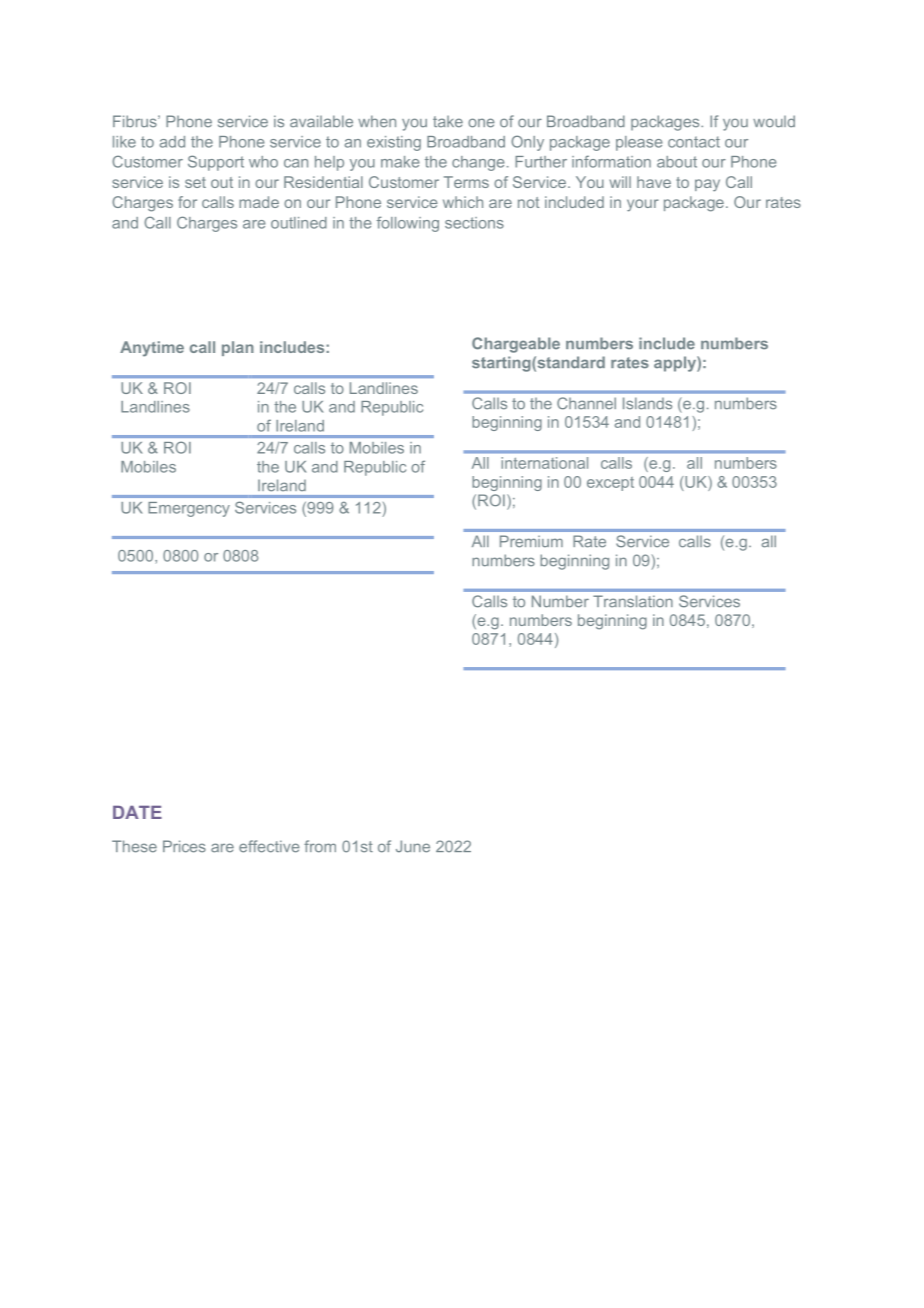  What do you see at coordinates (413, 846) in the page?
I see `June` at bounding box center [413, 846].
